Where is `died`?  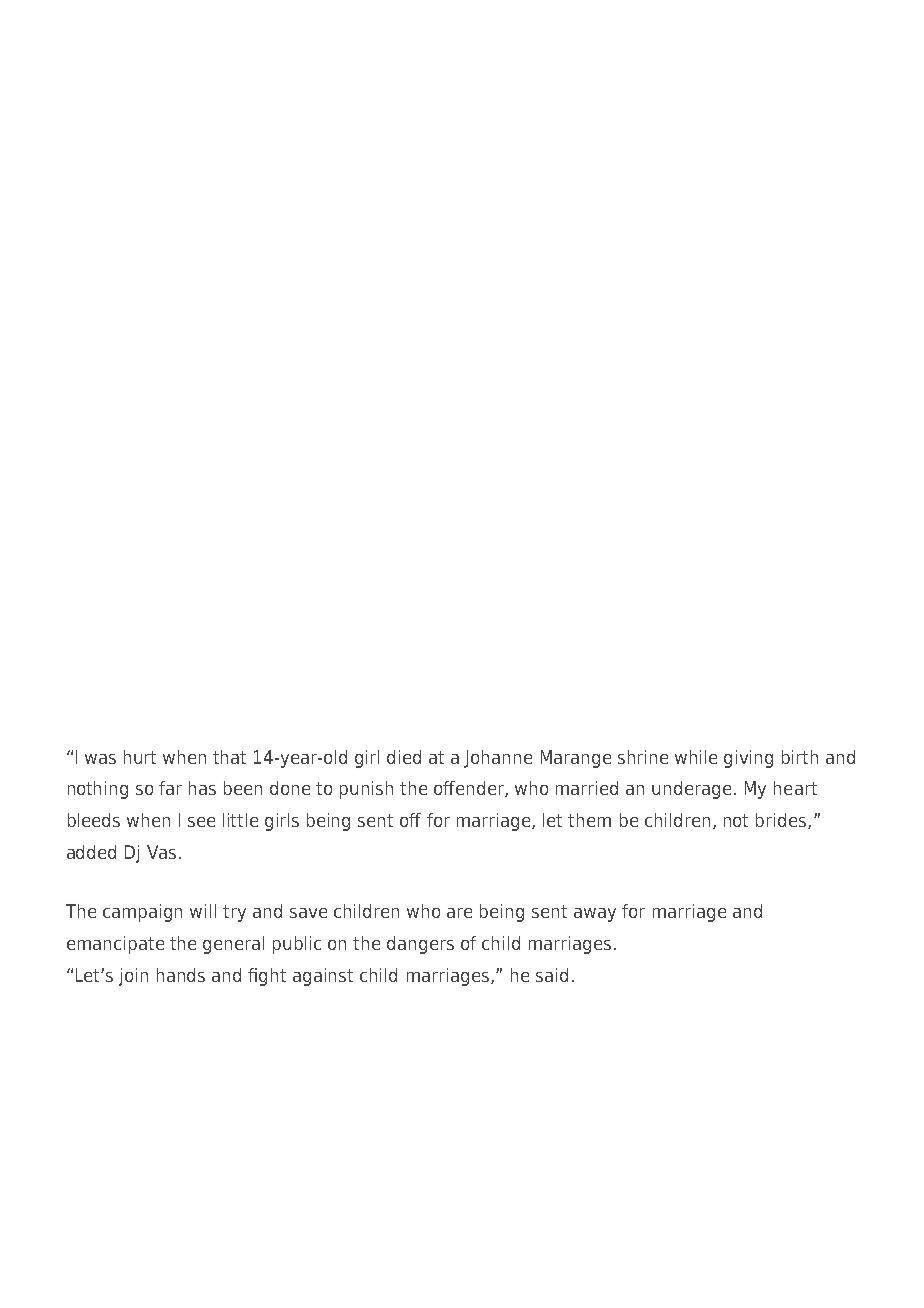
died is located at coordinates (404, 757).
